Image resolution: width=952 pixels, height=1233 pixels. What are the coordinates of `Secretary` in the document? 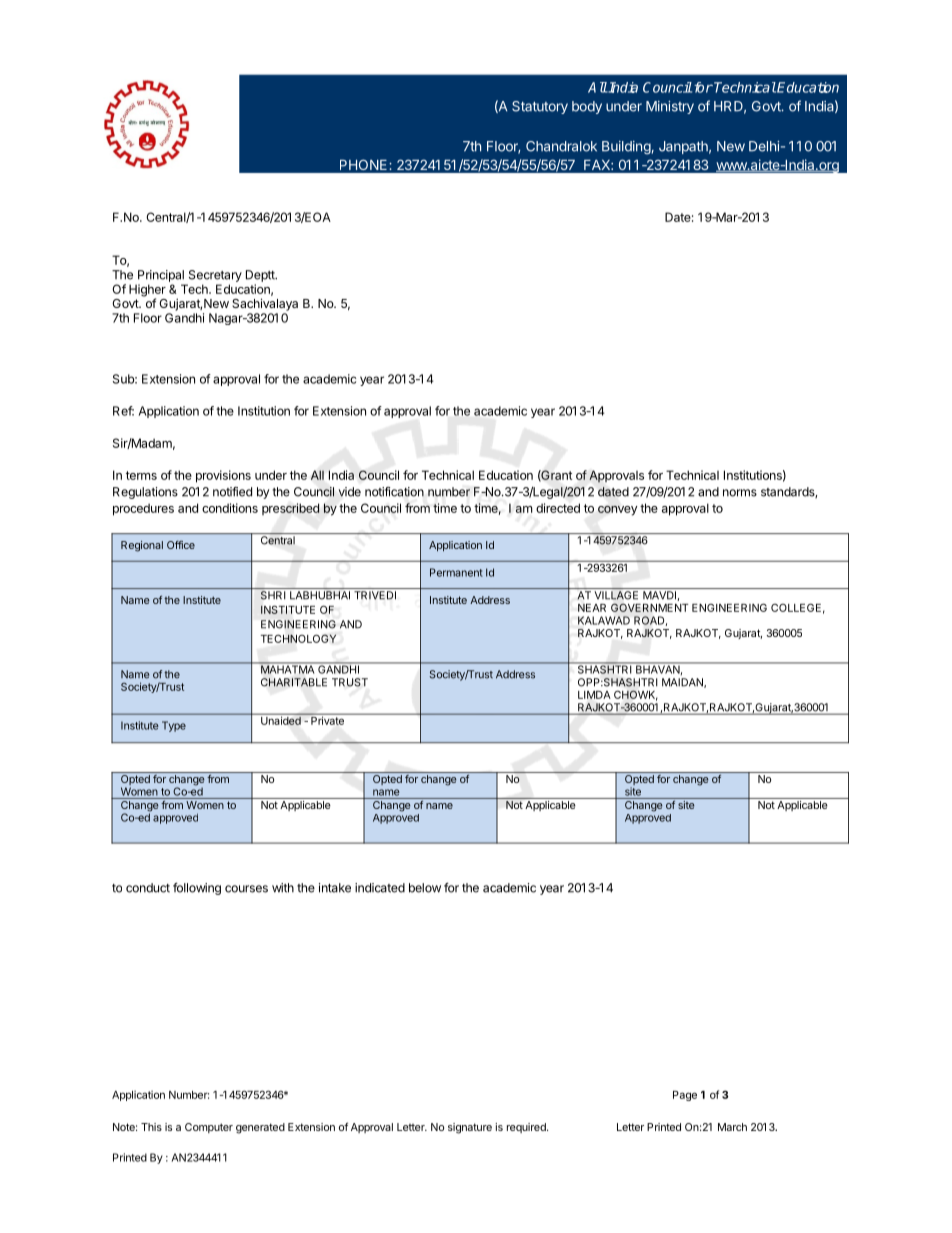 It's located at (215, 276).
